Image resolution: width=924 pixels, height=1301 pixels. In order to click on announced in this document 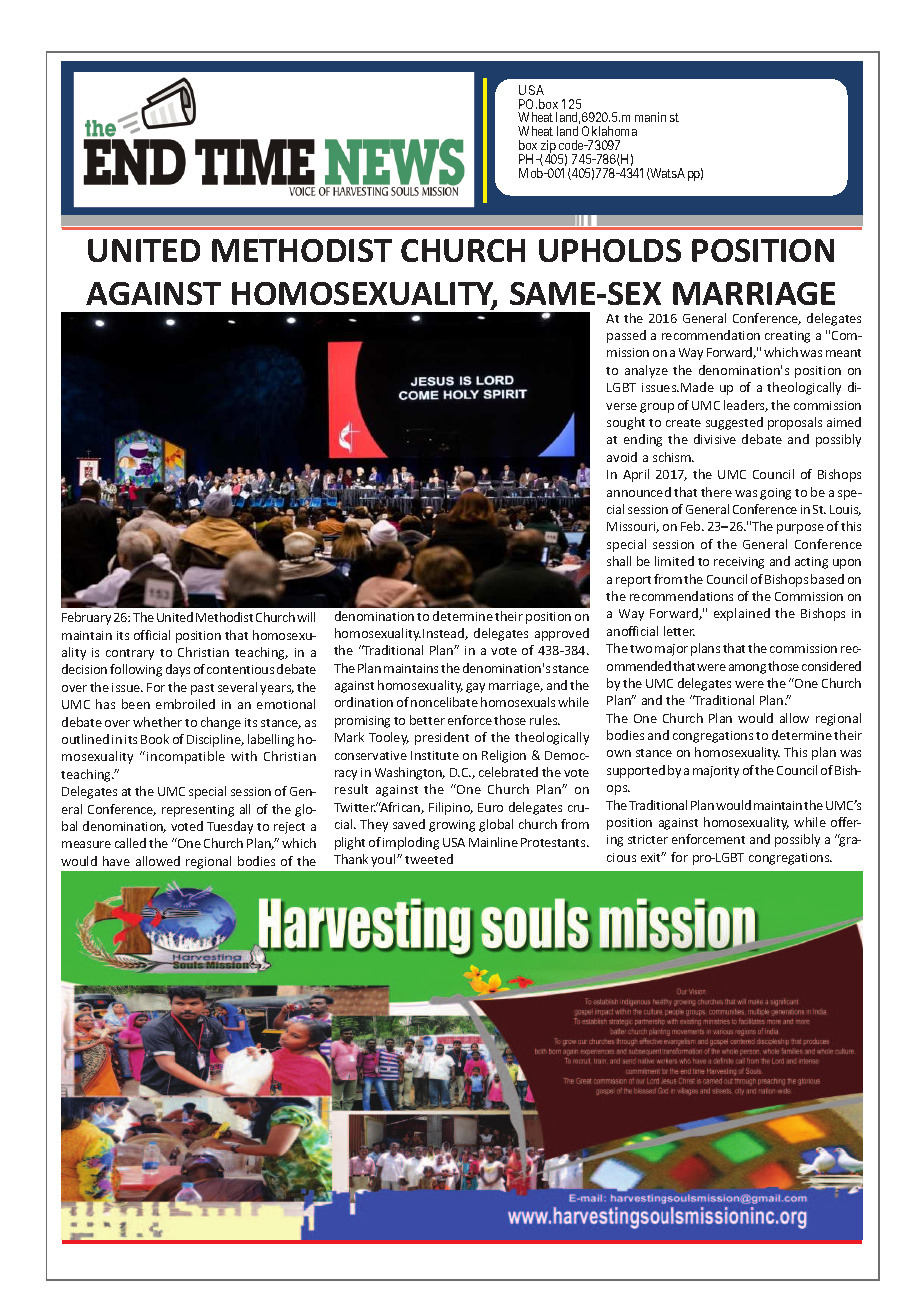, I will do `click(639, 492)`.
